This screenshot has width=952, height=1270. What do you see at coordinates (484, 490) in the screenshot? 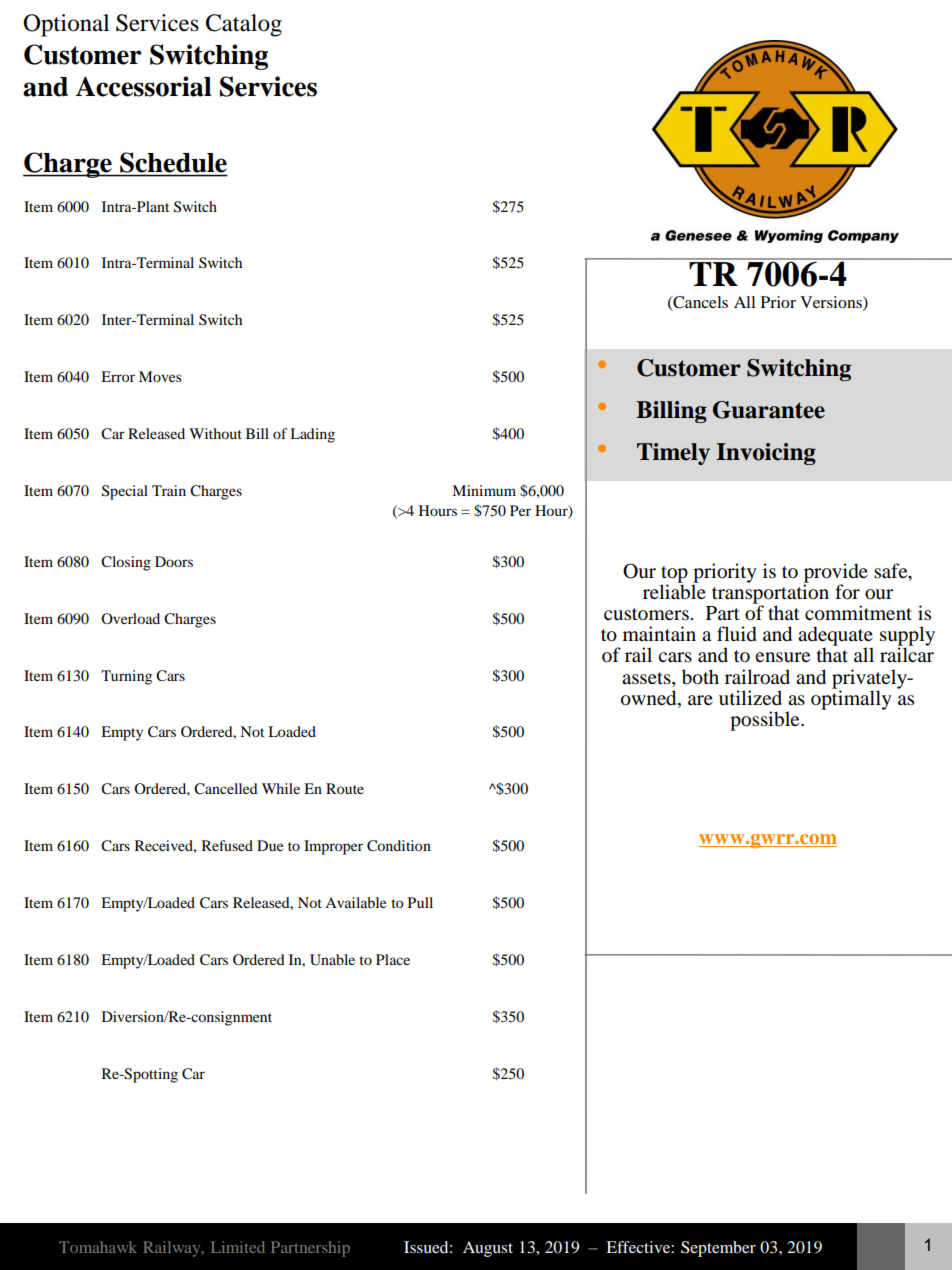
I see `Minimum` at bounding box center [484, 490].
